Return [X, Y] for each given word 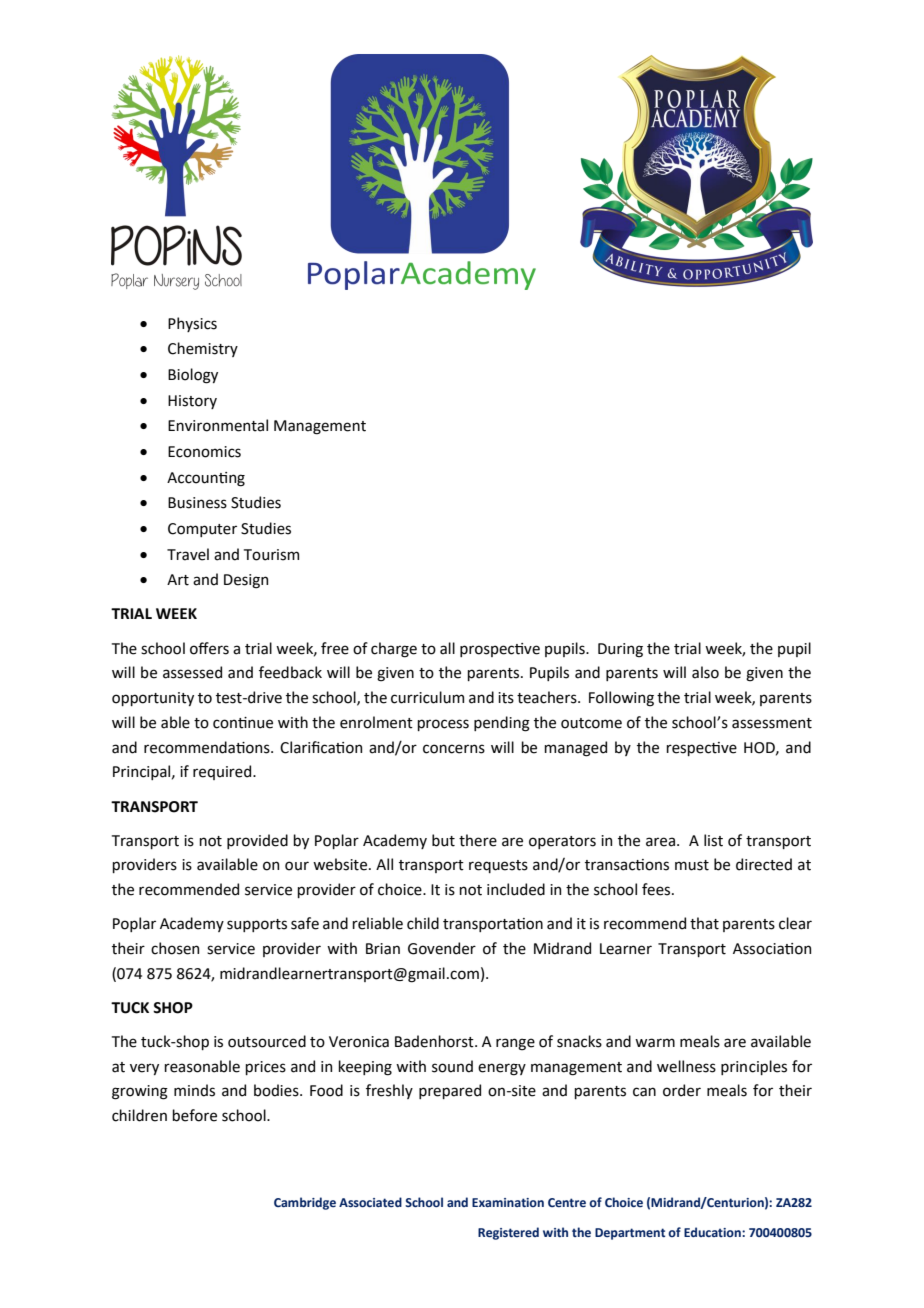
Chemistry [203, 349]
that [704, 923]
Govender [442, 948]
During [620, 650]
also [705, 672]
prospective [500, 650]
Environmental [218, 425]
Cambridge [305, 1203]
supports [257, 925]
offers [209, 648]
